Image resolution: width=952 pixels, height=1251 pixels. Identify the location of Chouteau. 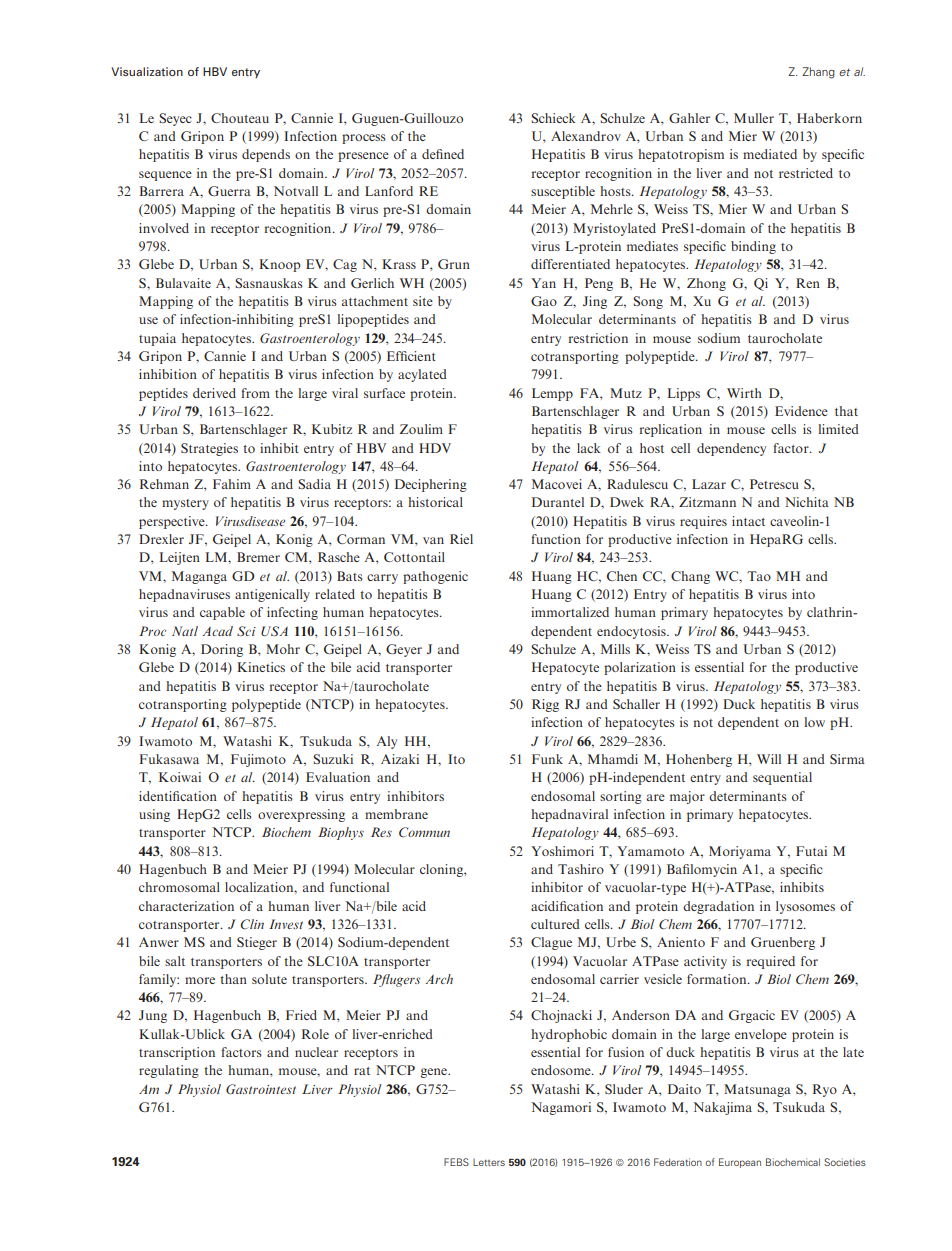
(240, 118).
